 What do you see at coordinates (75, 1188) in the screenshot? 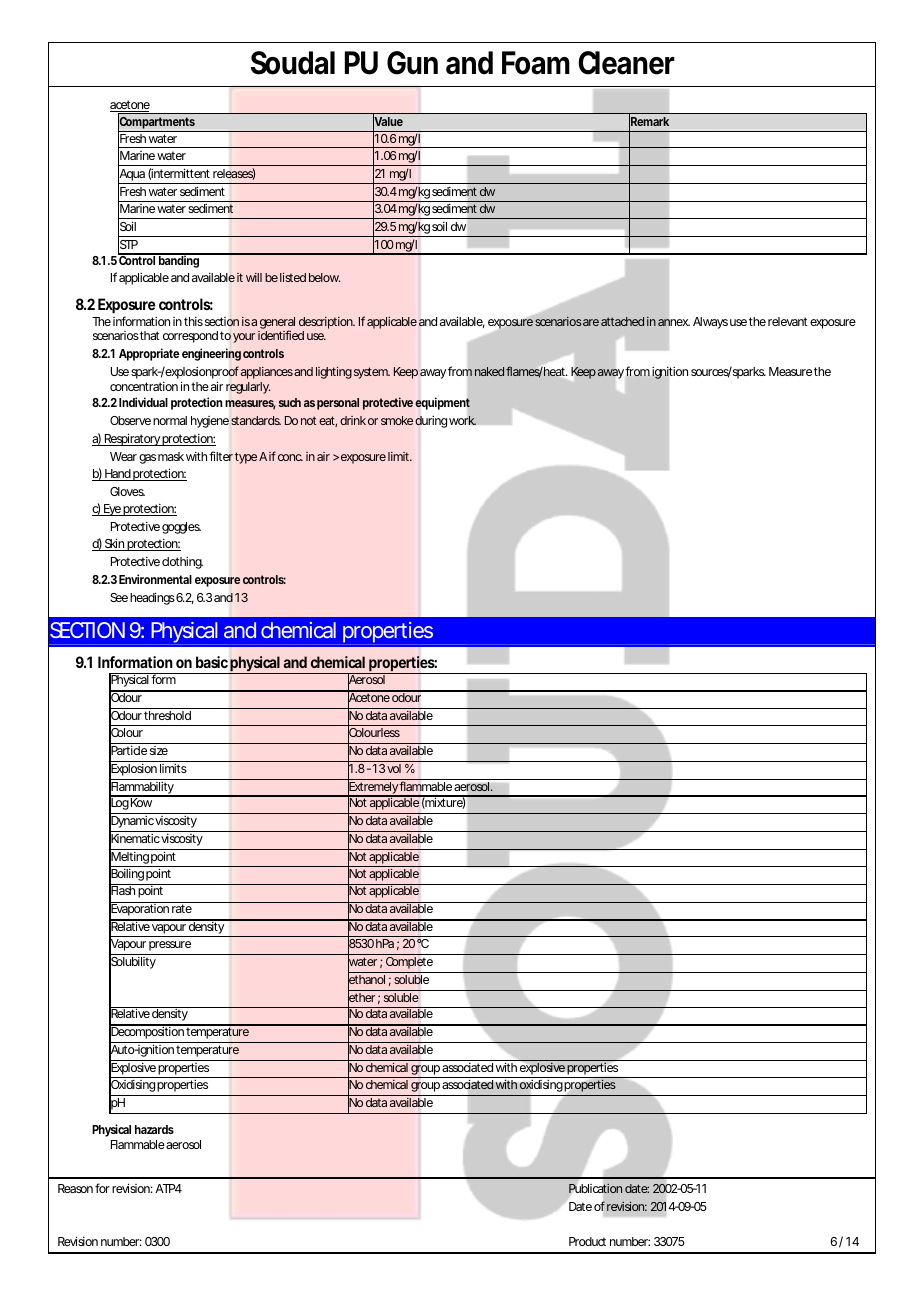
I see `Reason` at bounding box center [75, 1188].
